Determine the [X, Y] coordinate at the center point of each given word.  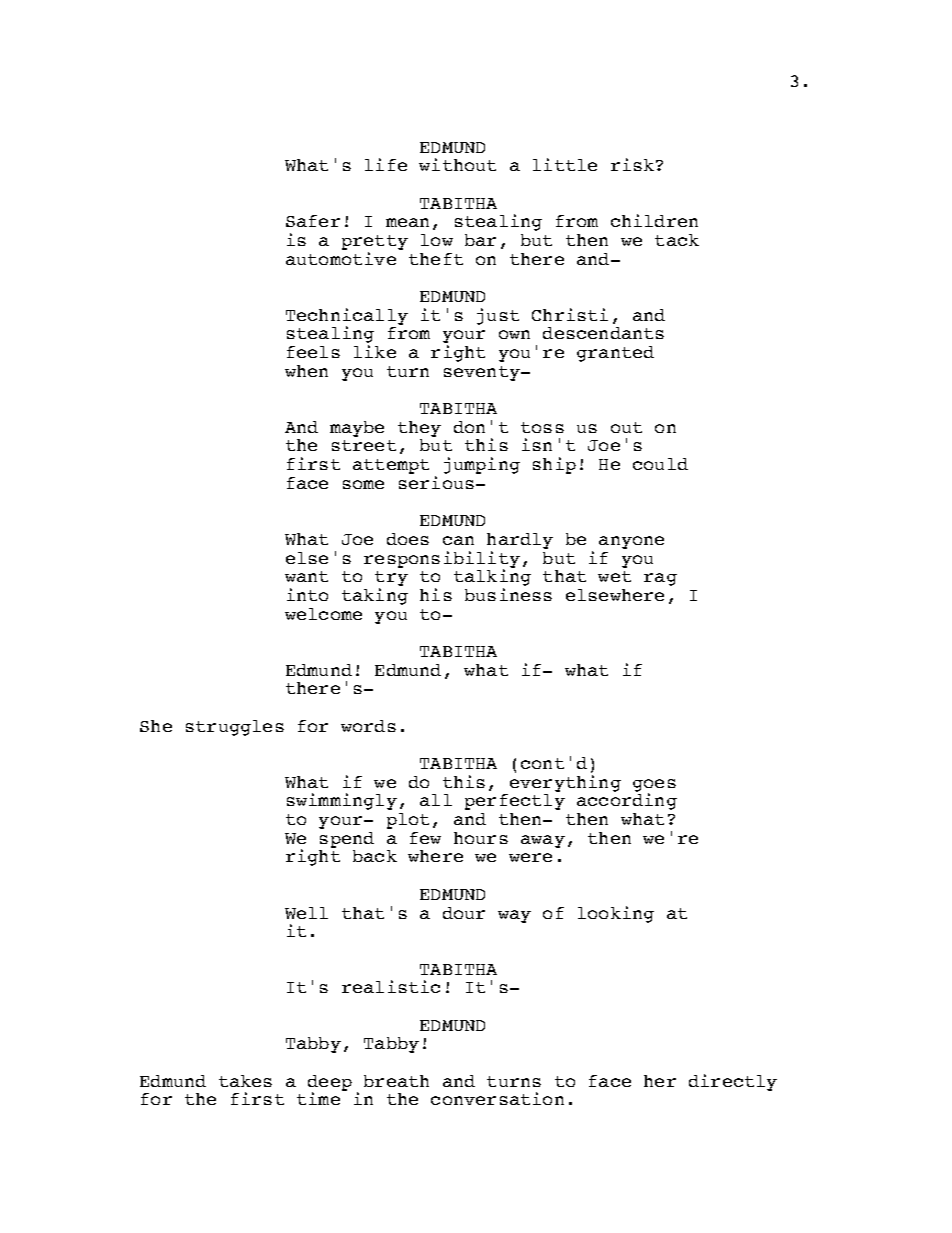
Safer [313, 221]
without [457, 164]
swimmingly [342, 801]
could [660, 464]
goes [654, 786]
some [363, 484]
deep [330, 1084]
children [654, 220]
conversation [497, 1098]
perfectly [515, 802]
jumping [482, 465]
